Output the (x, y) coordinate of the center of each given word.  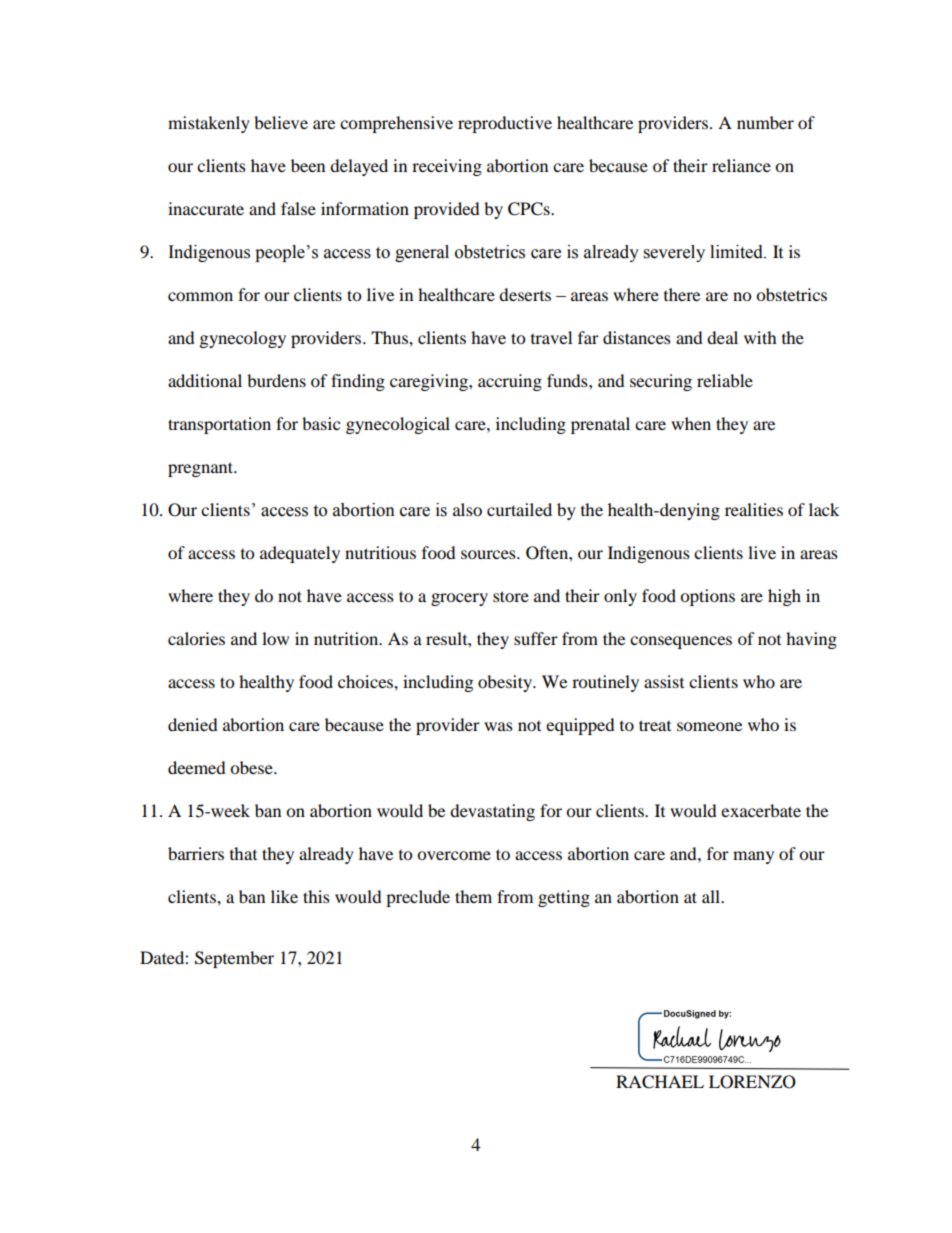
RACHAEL (660, 1082)
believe (281, 122)
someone (709, 726)
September (234, 959)
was (498, 726)
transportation (219, 425)
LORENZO (752, 1082)
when (691, 423)
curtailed (519, 509)
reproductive (505, 124)
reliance (741, 165)
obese (252, 767)
